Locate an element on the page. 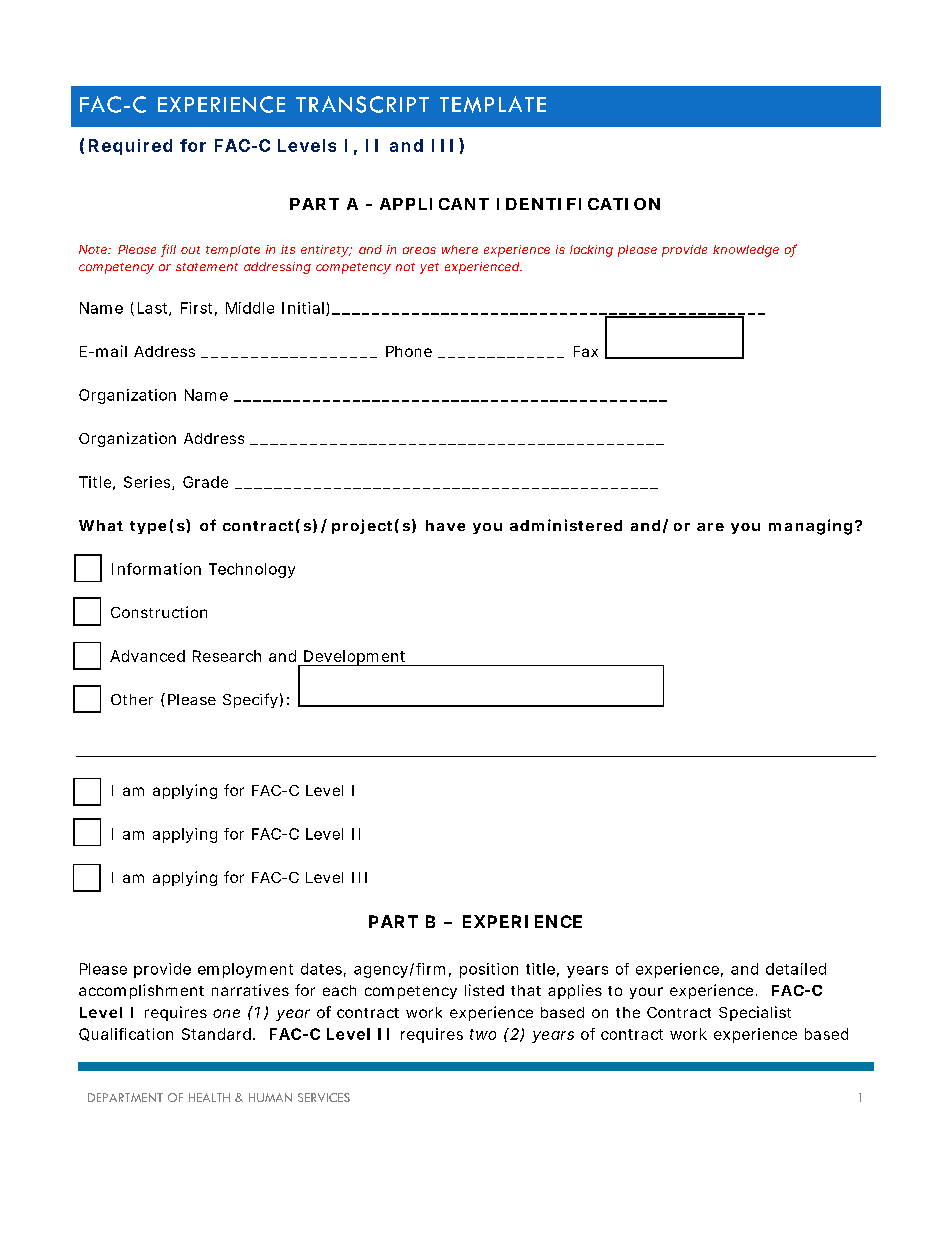 The width and height of the image is (952, 1233). managing is located at coordinates (810, 527).
